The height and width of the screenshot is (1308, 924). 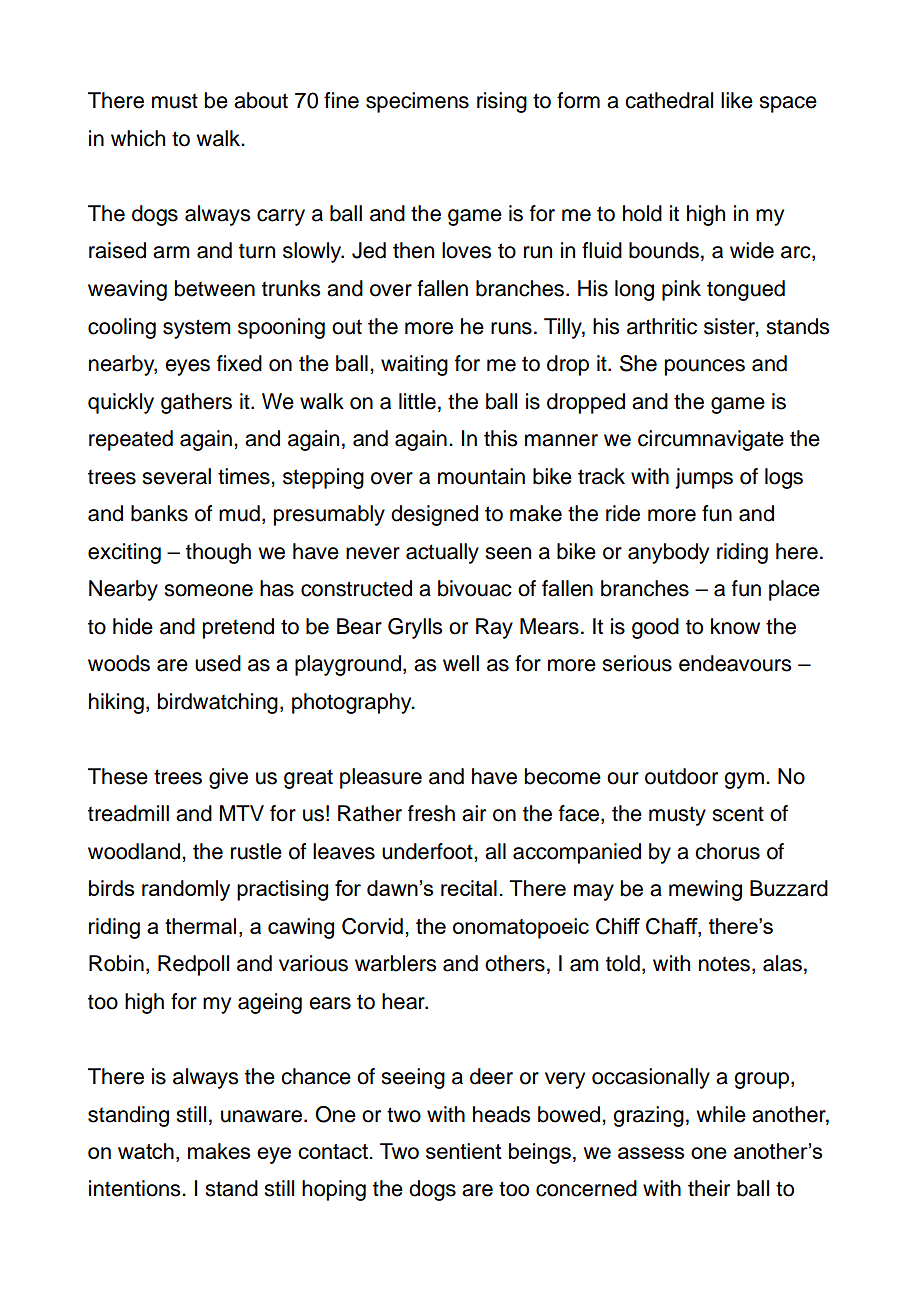 I want to click on like, so click(x=737, y=100).
